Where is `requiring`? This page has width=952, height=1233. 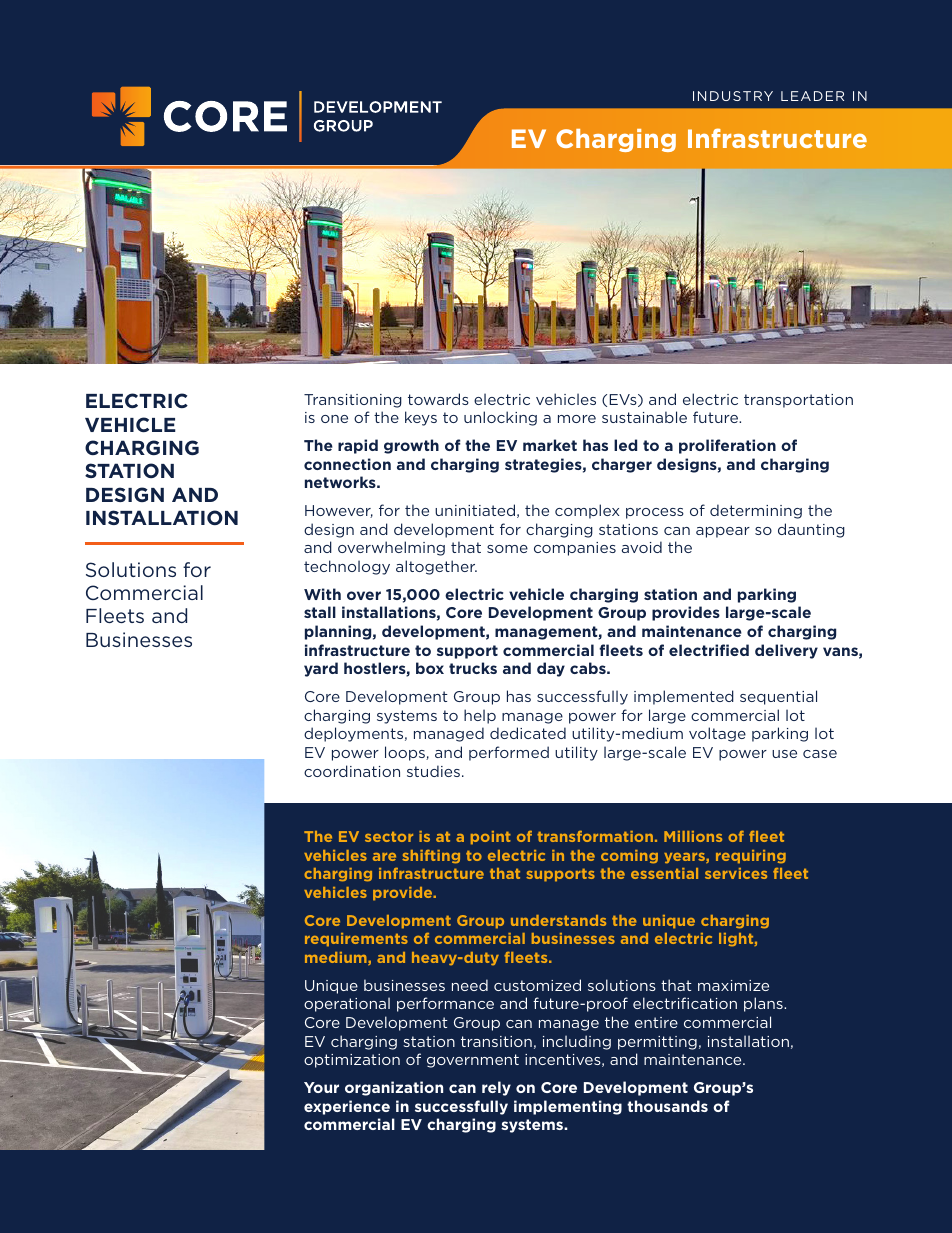
requiring is located at coordinates (751, 857).
